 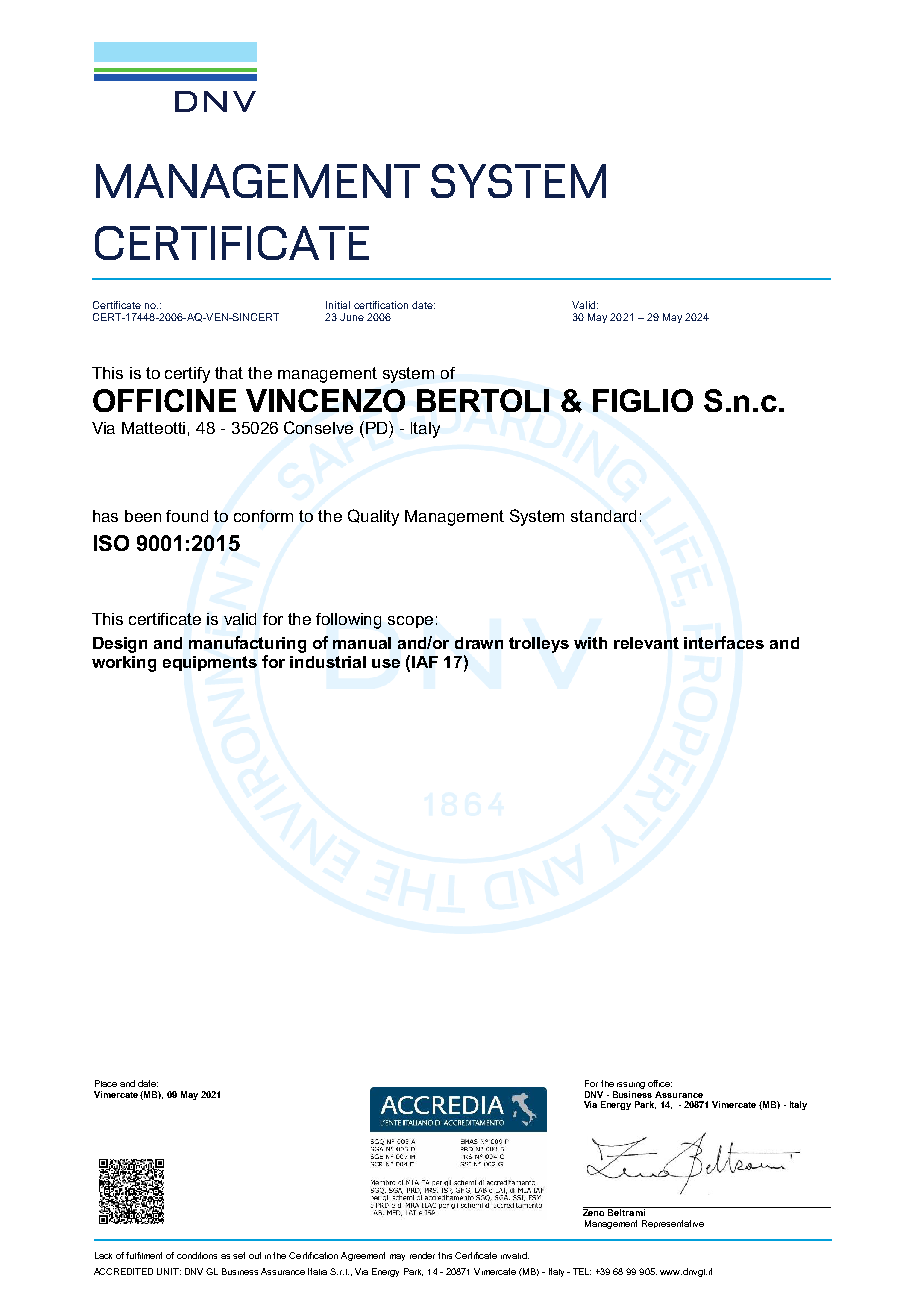 I want to click on Place, so click(x=106, y=1083).
